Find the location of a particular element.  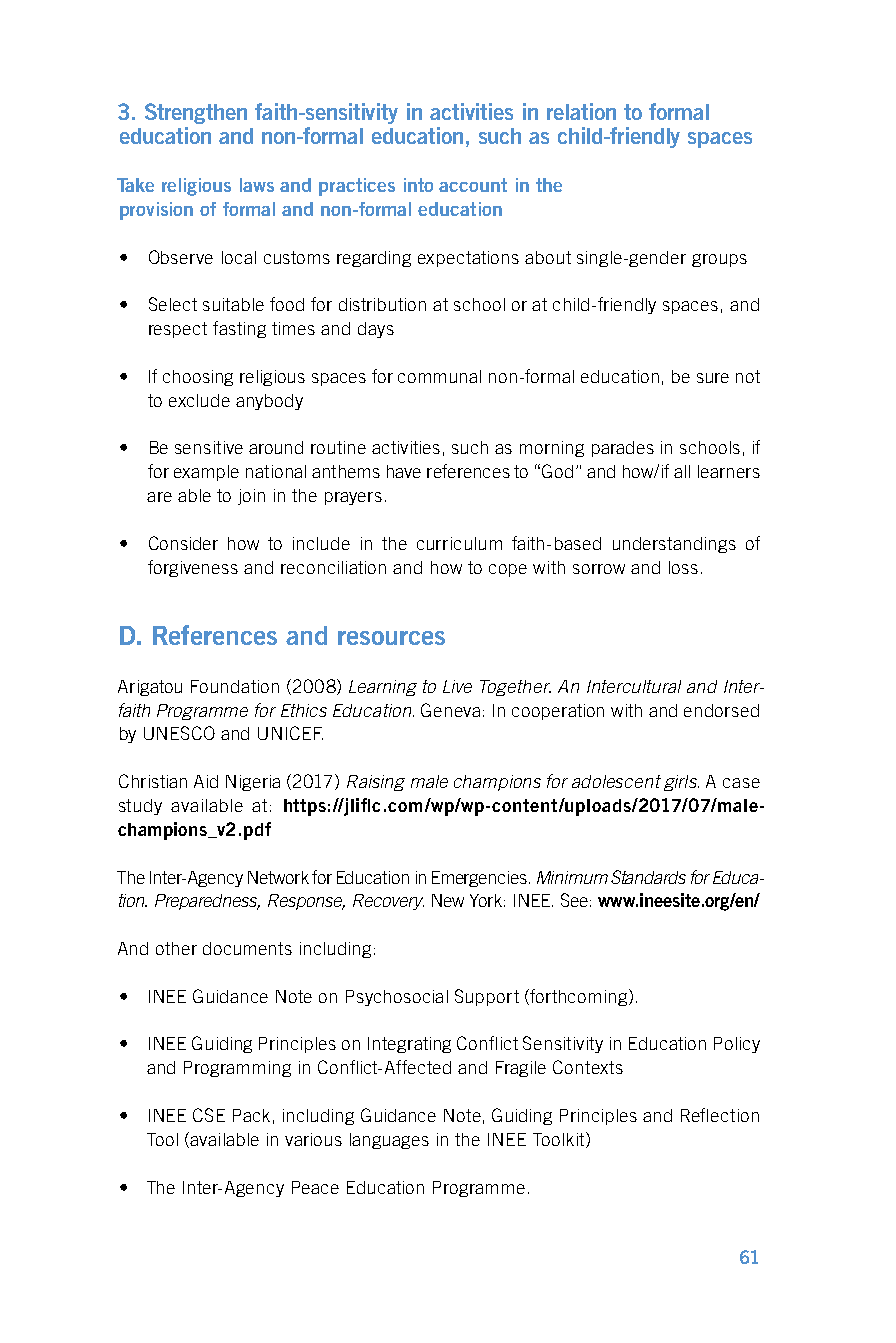

exclude is located at coordinates (199, 400).
